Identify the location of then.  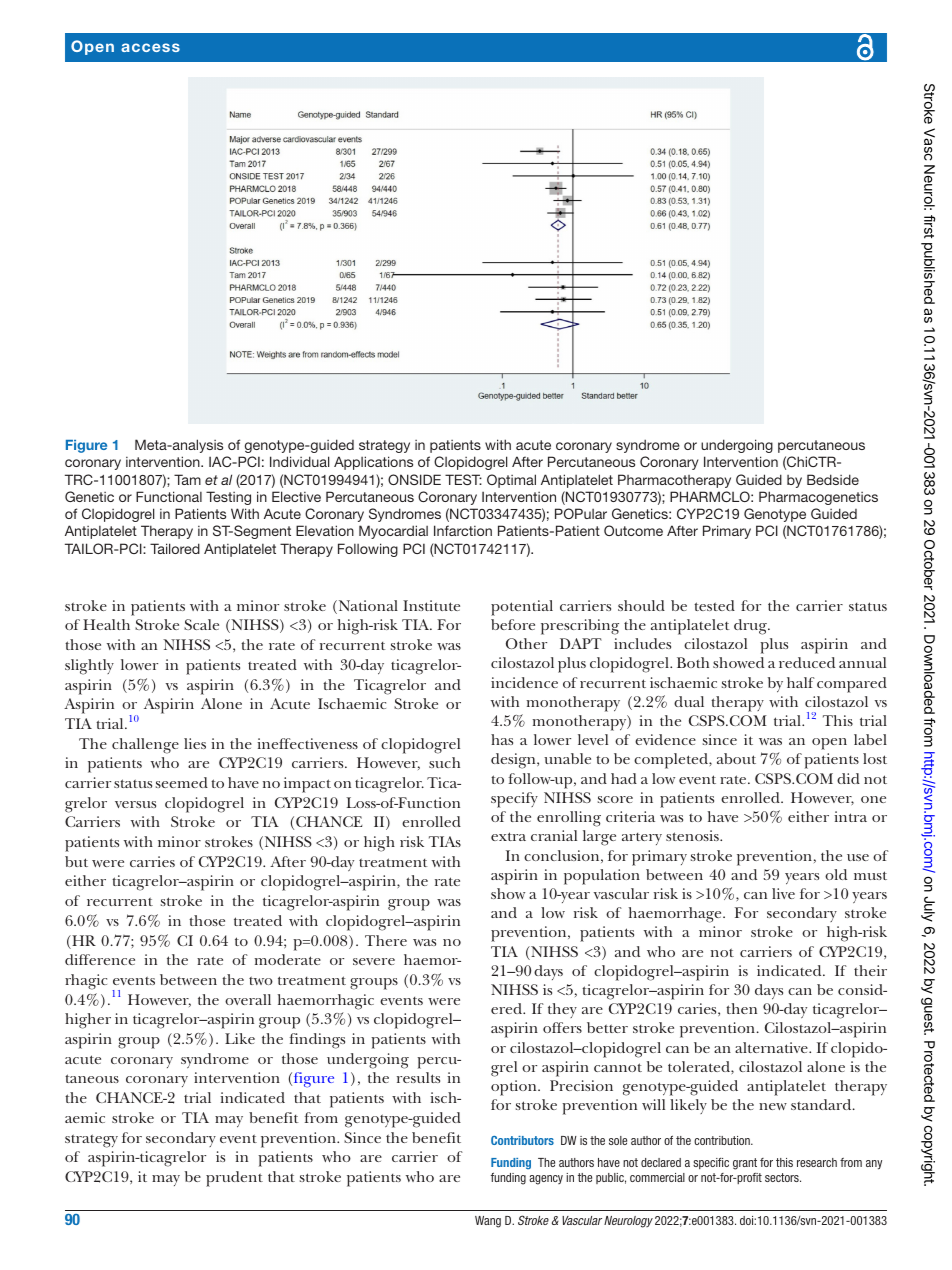
(741, 1008).
